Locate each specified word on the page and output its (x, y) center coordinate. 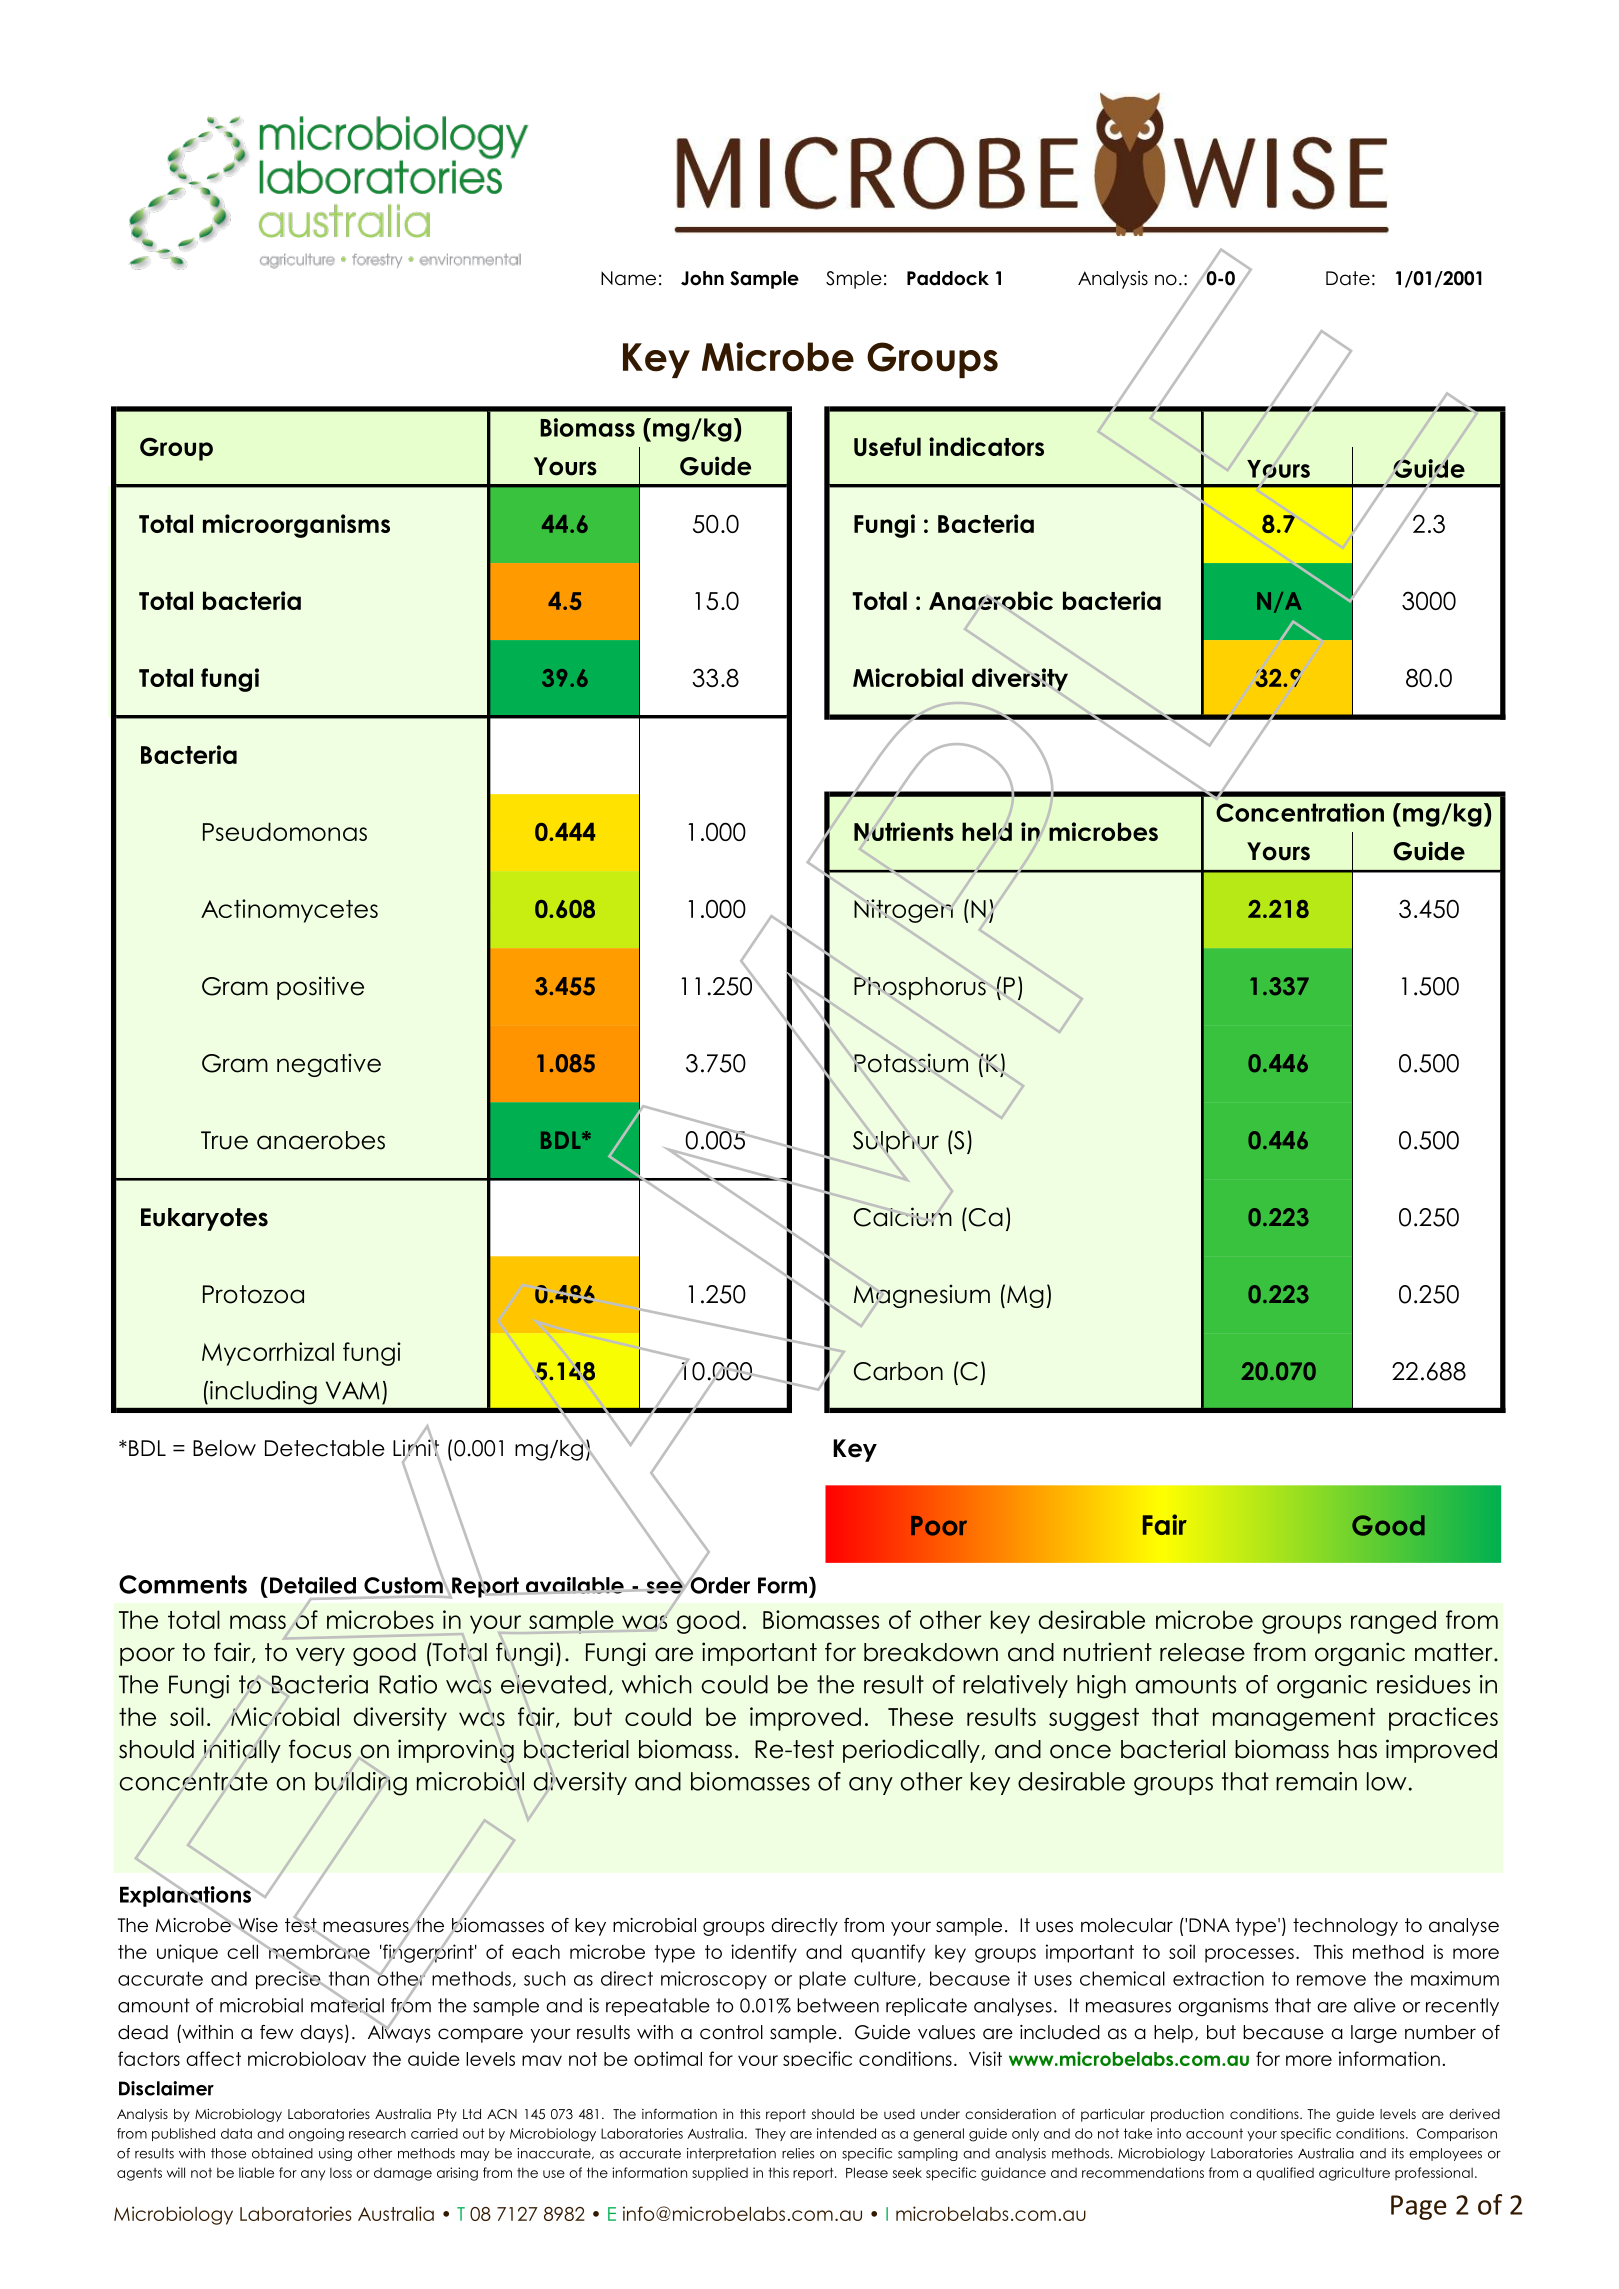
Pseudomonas (285, 831)
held (987, 831)
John (702, 278)
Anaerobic (991, 600)
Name (628, 278)
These (920, 1716)
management (1294, 1719)
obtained (282, 2153)
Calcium (903, 1217)
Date (1348, 278)
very (320, 1656)
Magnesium (922, 1296)
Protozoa (253, 1294)
